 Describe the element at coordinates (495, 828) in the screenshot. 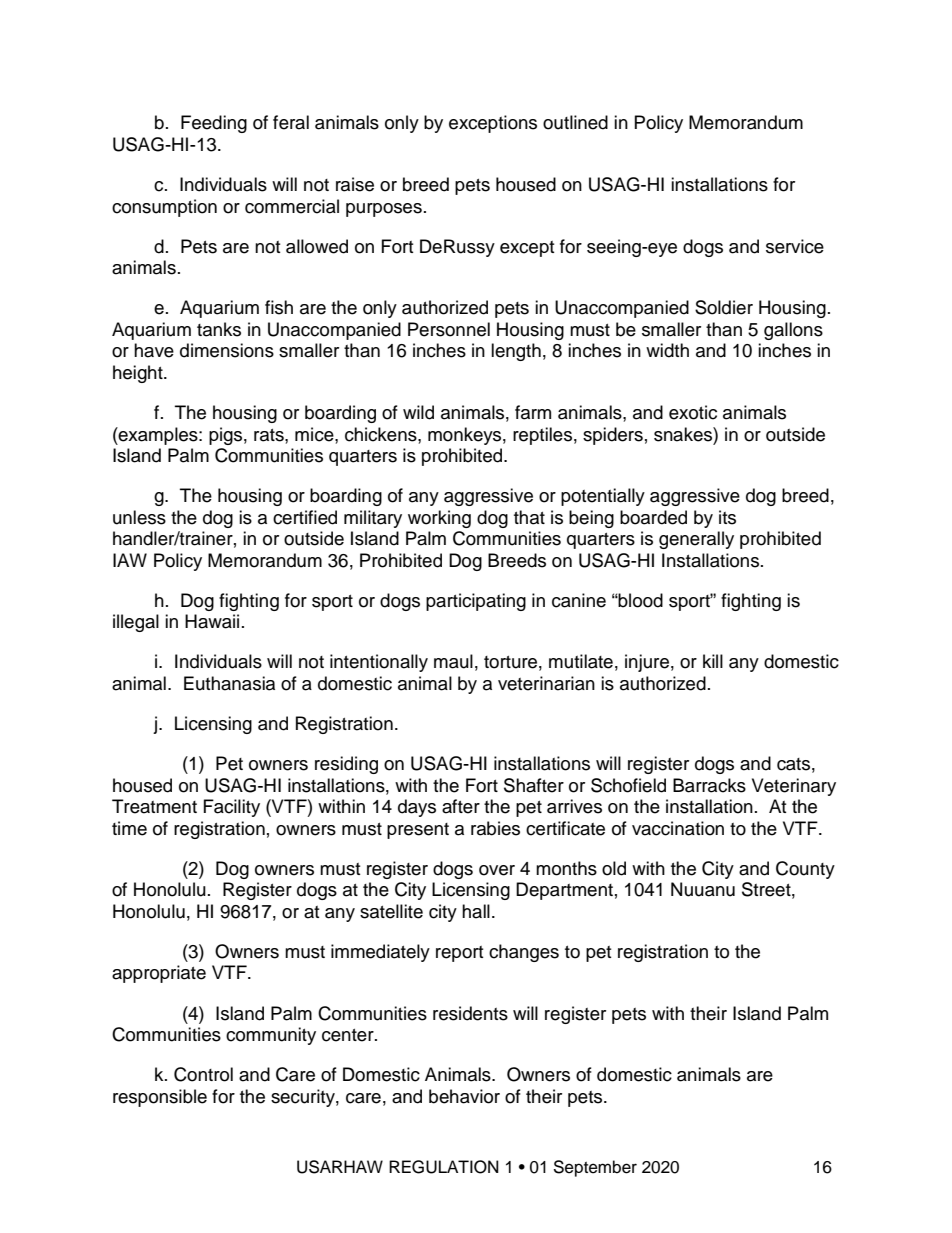

I see `rabies` at that location.
